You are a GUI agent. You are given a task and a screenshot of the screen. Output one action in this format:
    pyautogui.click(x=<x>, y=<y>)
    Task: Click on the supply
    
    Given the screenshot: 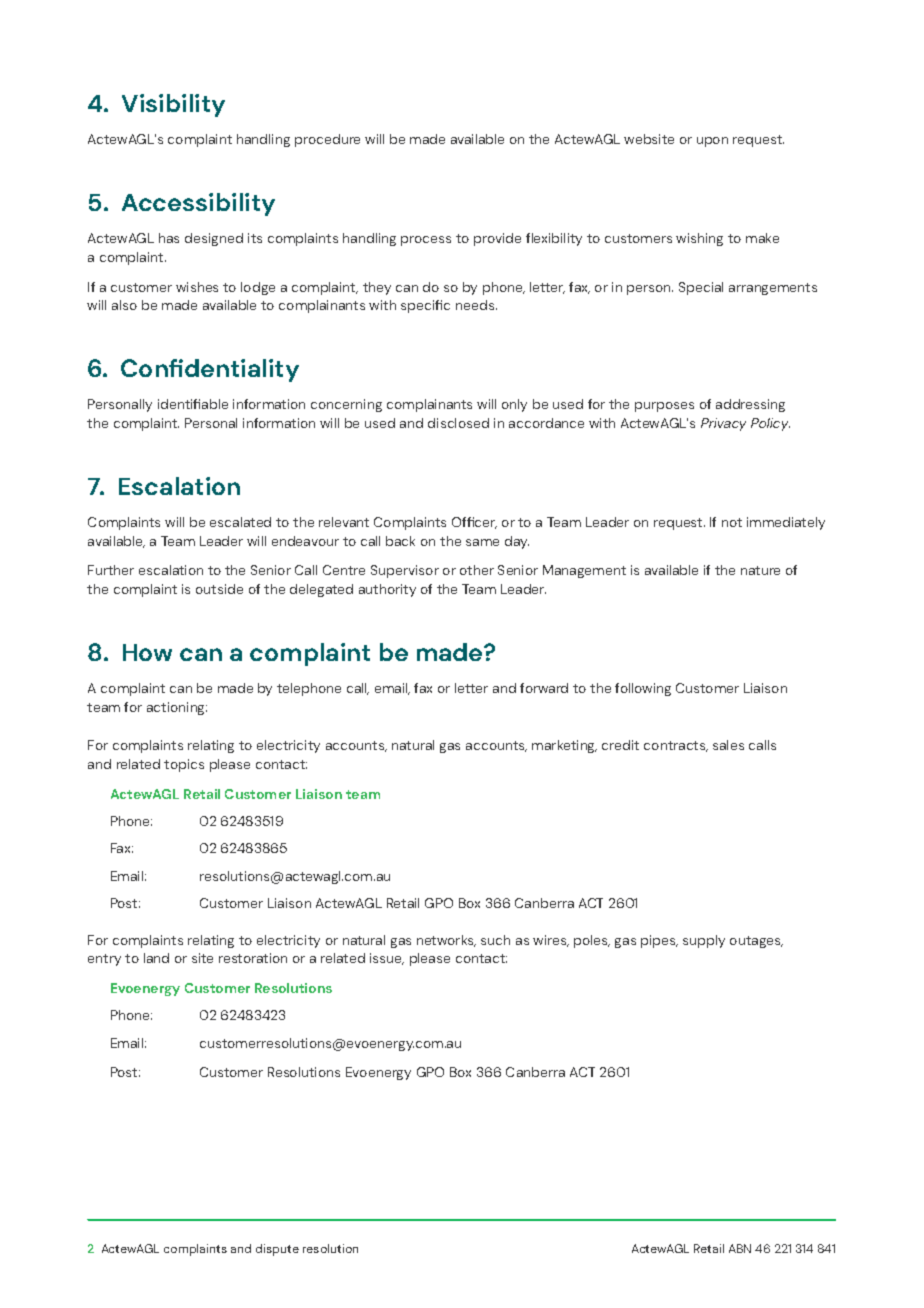 What is the action you would take?
    pyautogui.click(x=704, y=941)
